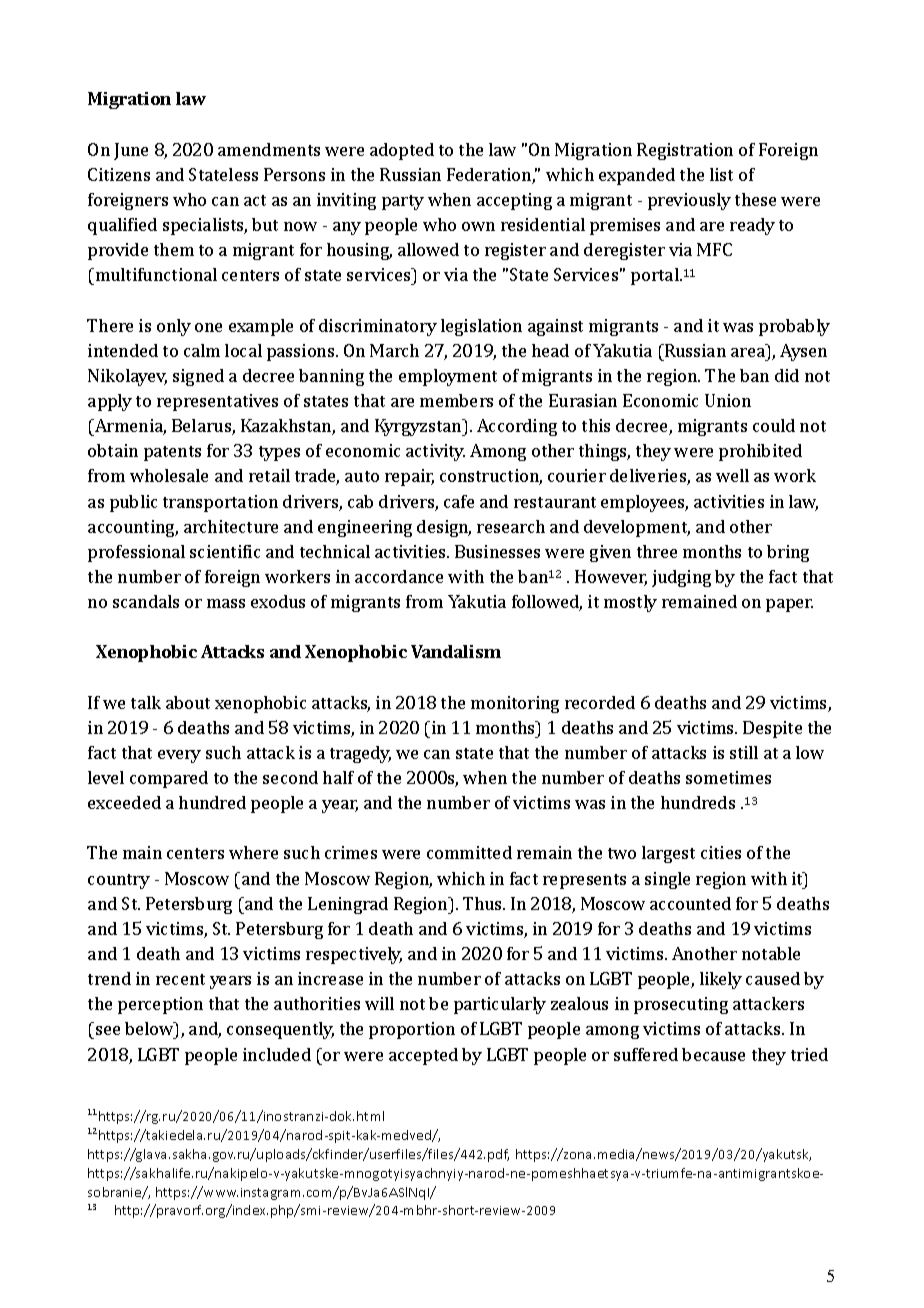 Image resolution: width=924 pixels, height=1308 pixels. What do you see at coordinates (399, 576) in the screenshot?
I see `accordance` at bounding box center [399, 576].
